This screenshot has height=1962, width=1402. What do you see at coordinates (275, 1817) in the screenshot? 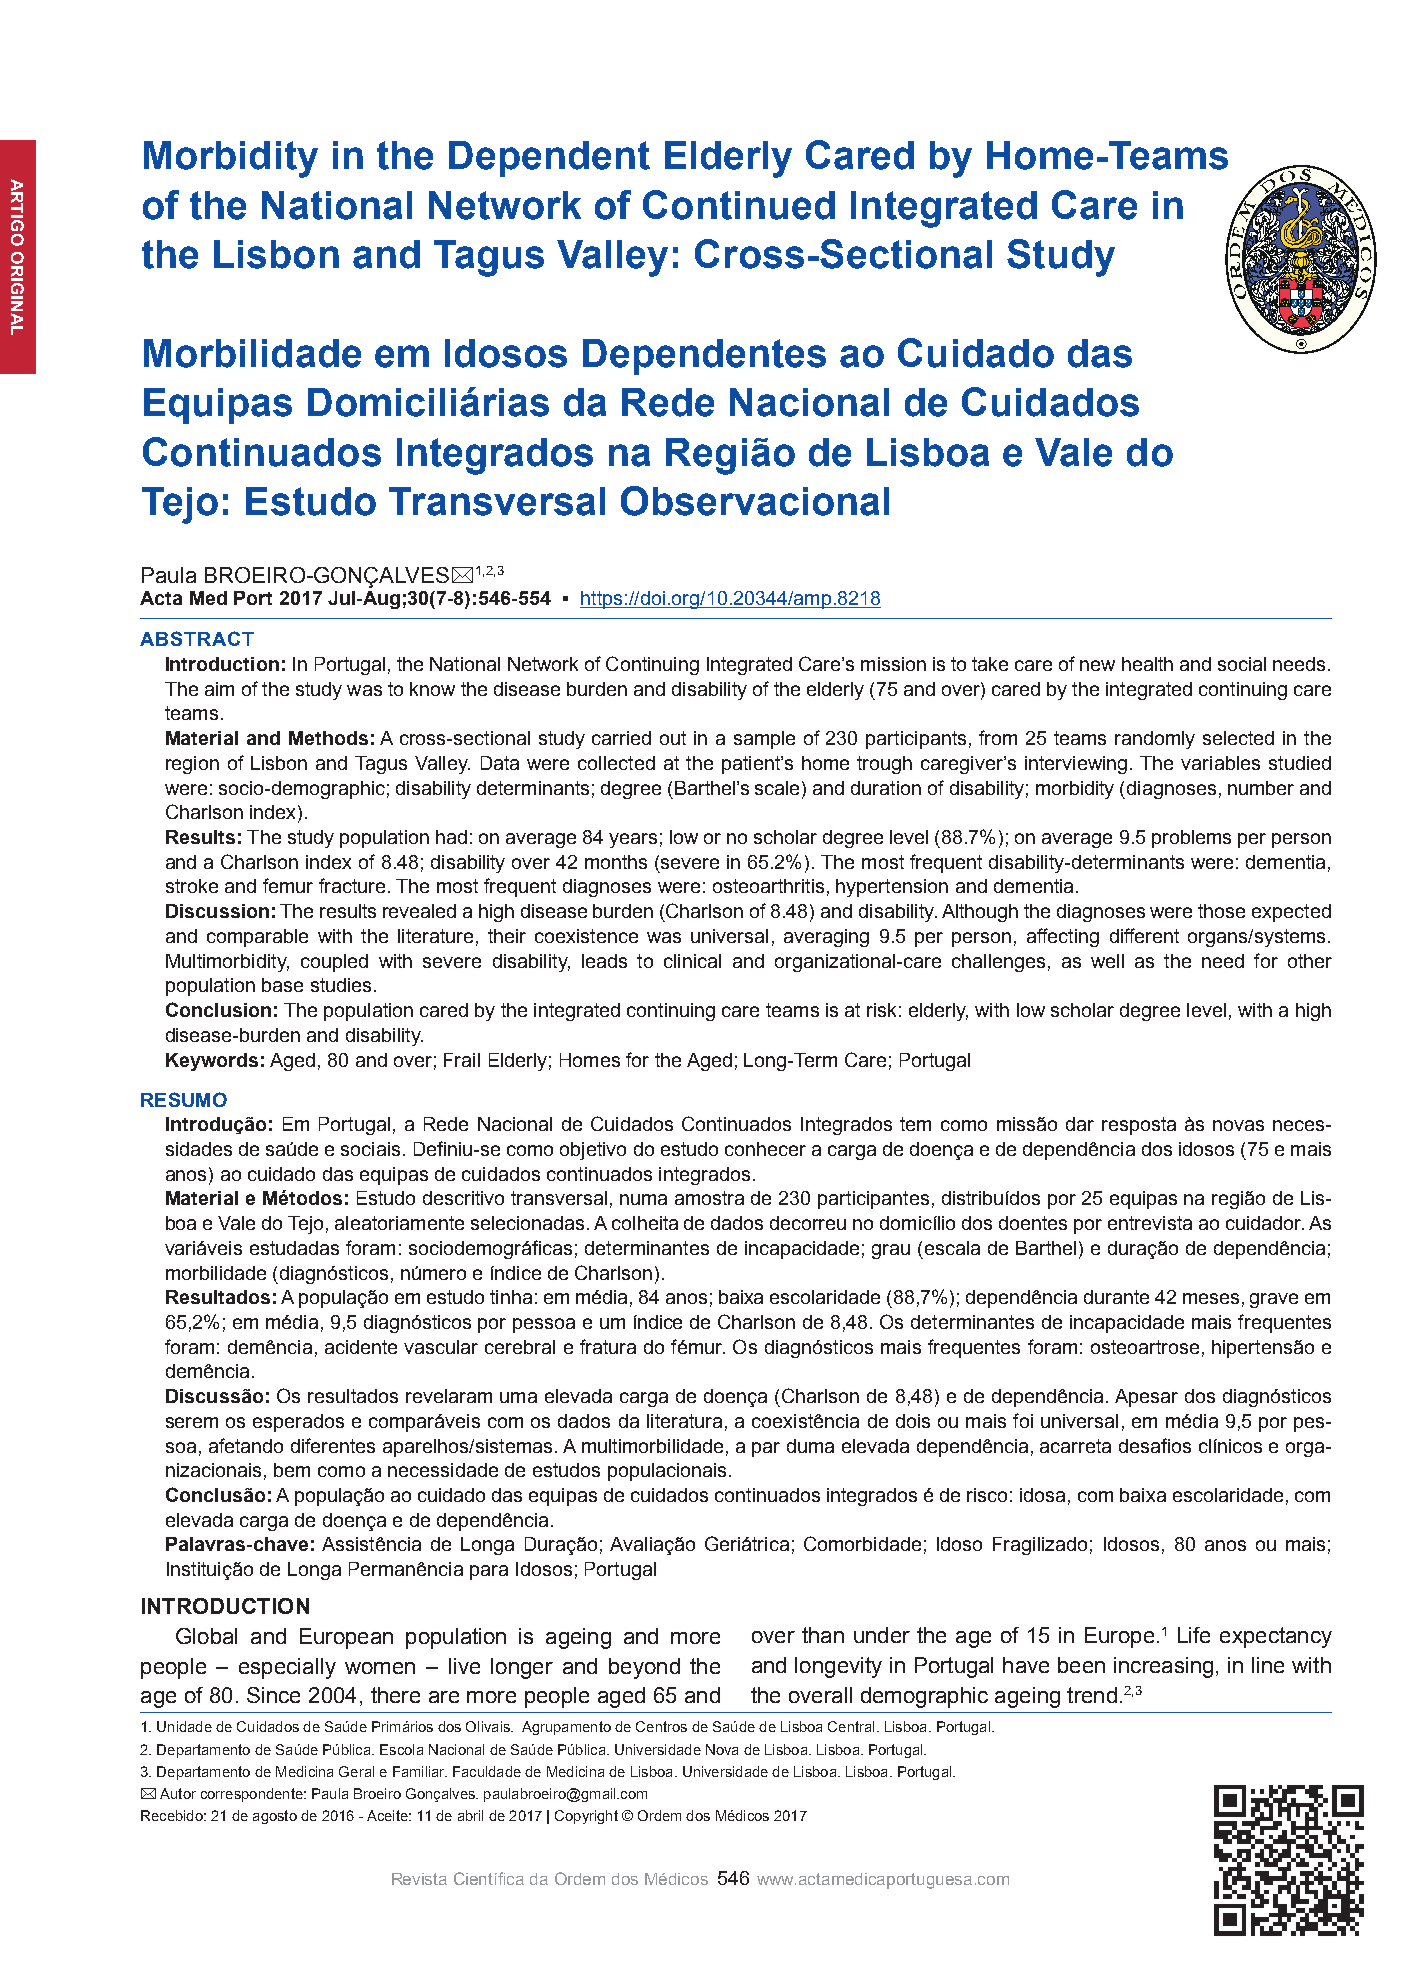
I see `agosto` at bounding box center [275, 1817].
